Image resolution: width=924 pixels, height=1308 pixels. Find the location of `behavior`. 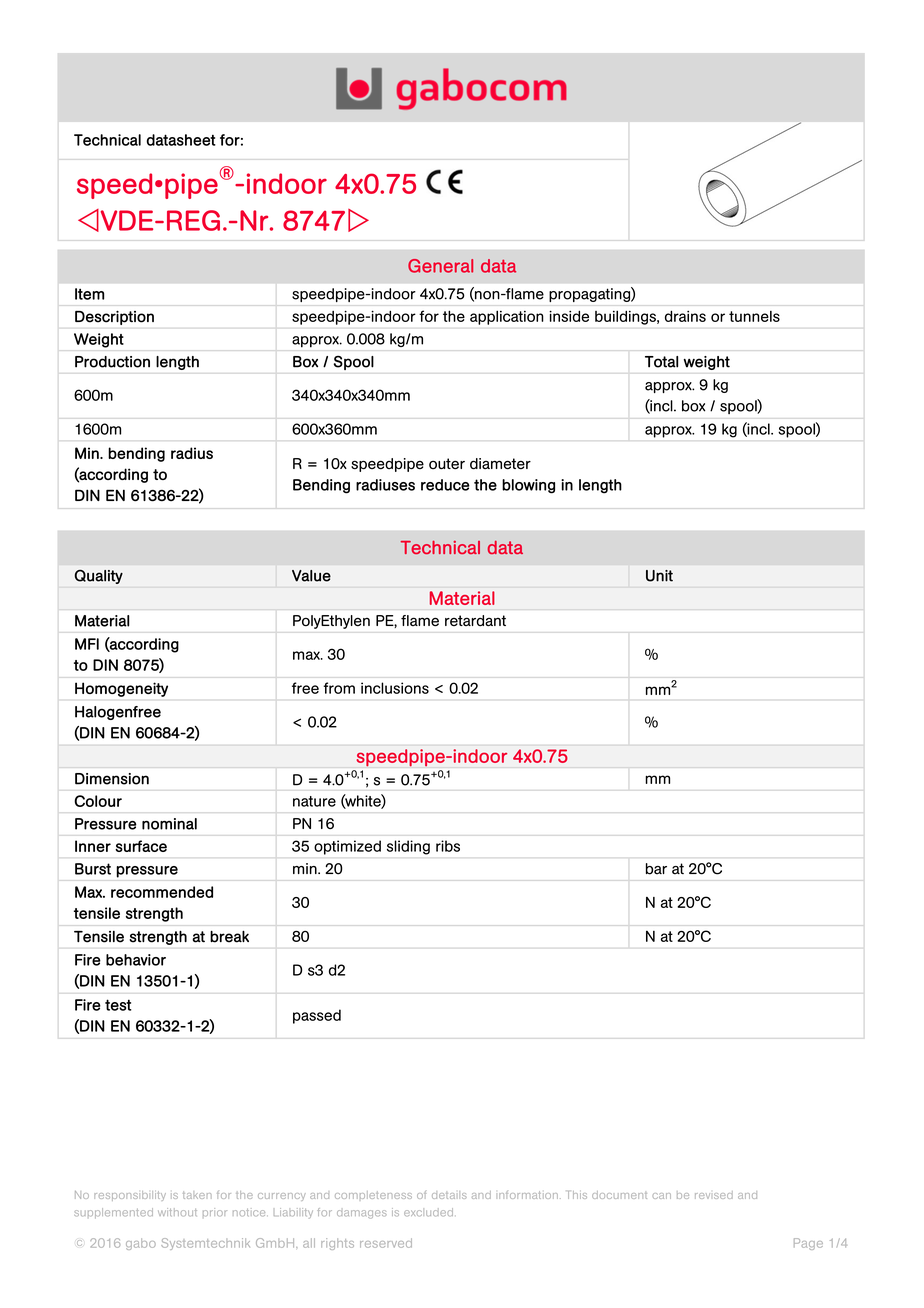

behavior is located at coordinates (136, 960).
